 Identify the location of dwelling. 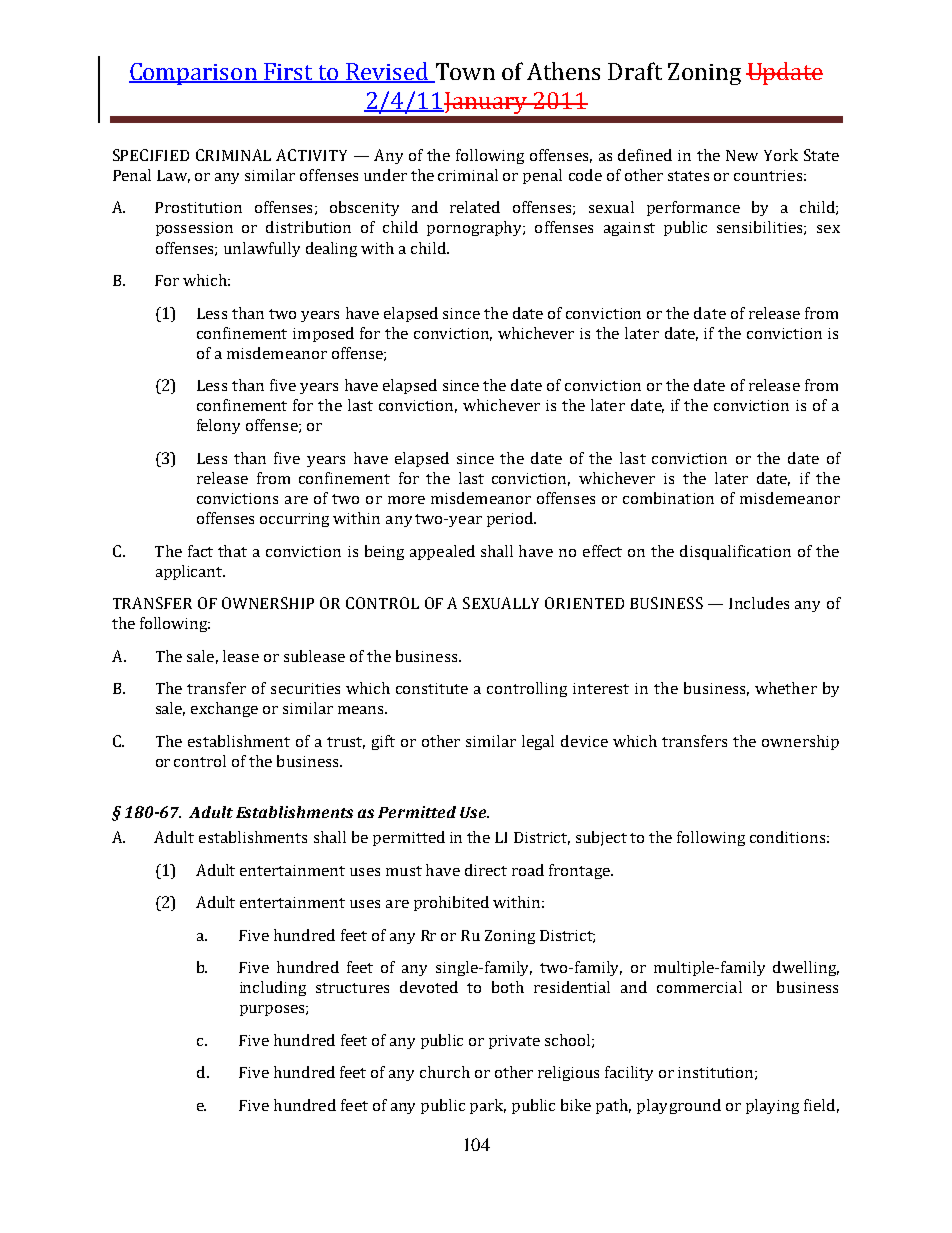
(806, 968).
